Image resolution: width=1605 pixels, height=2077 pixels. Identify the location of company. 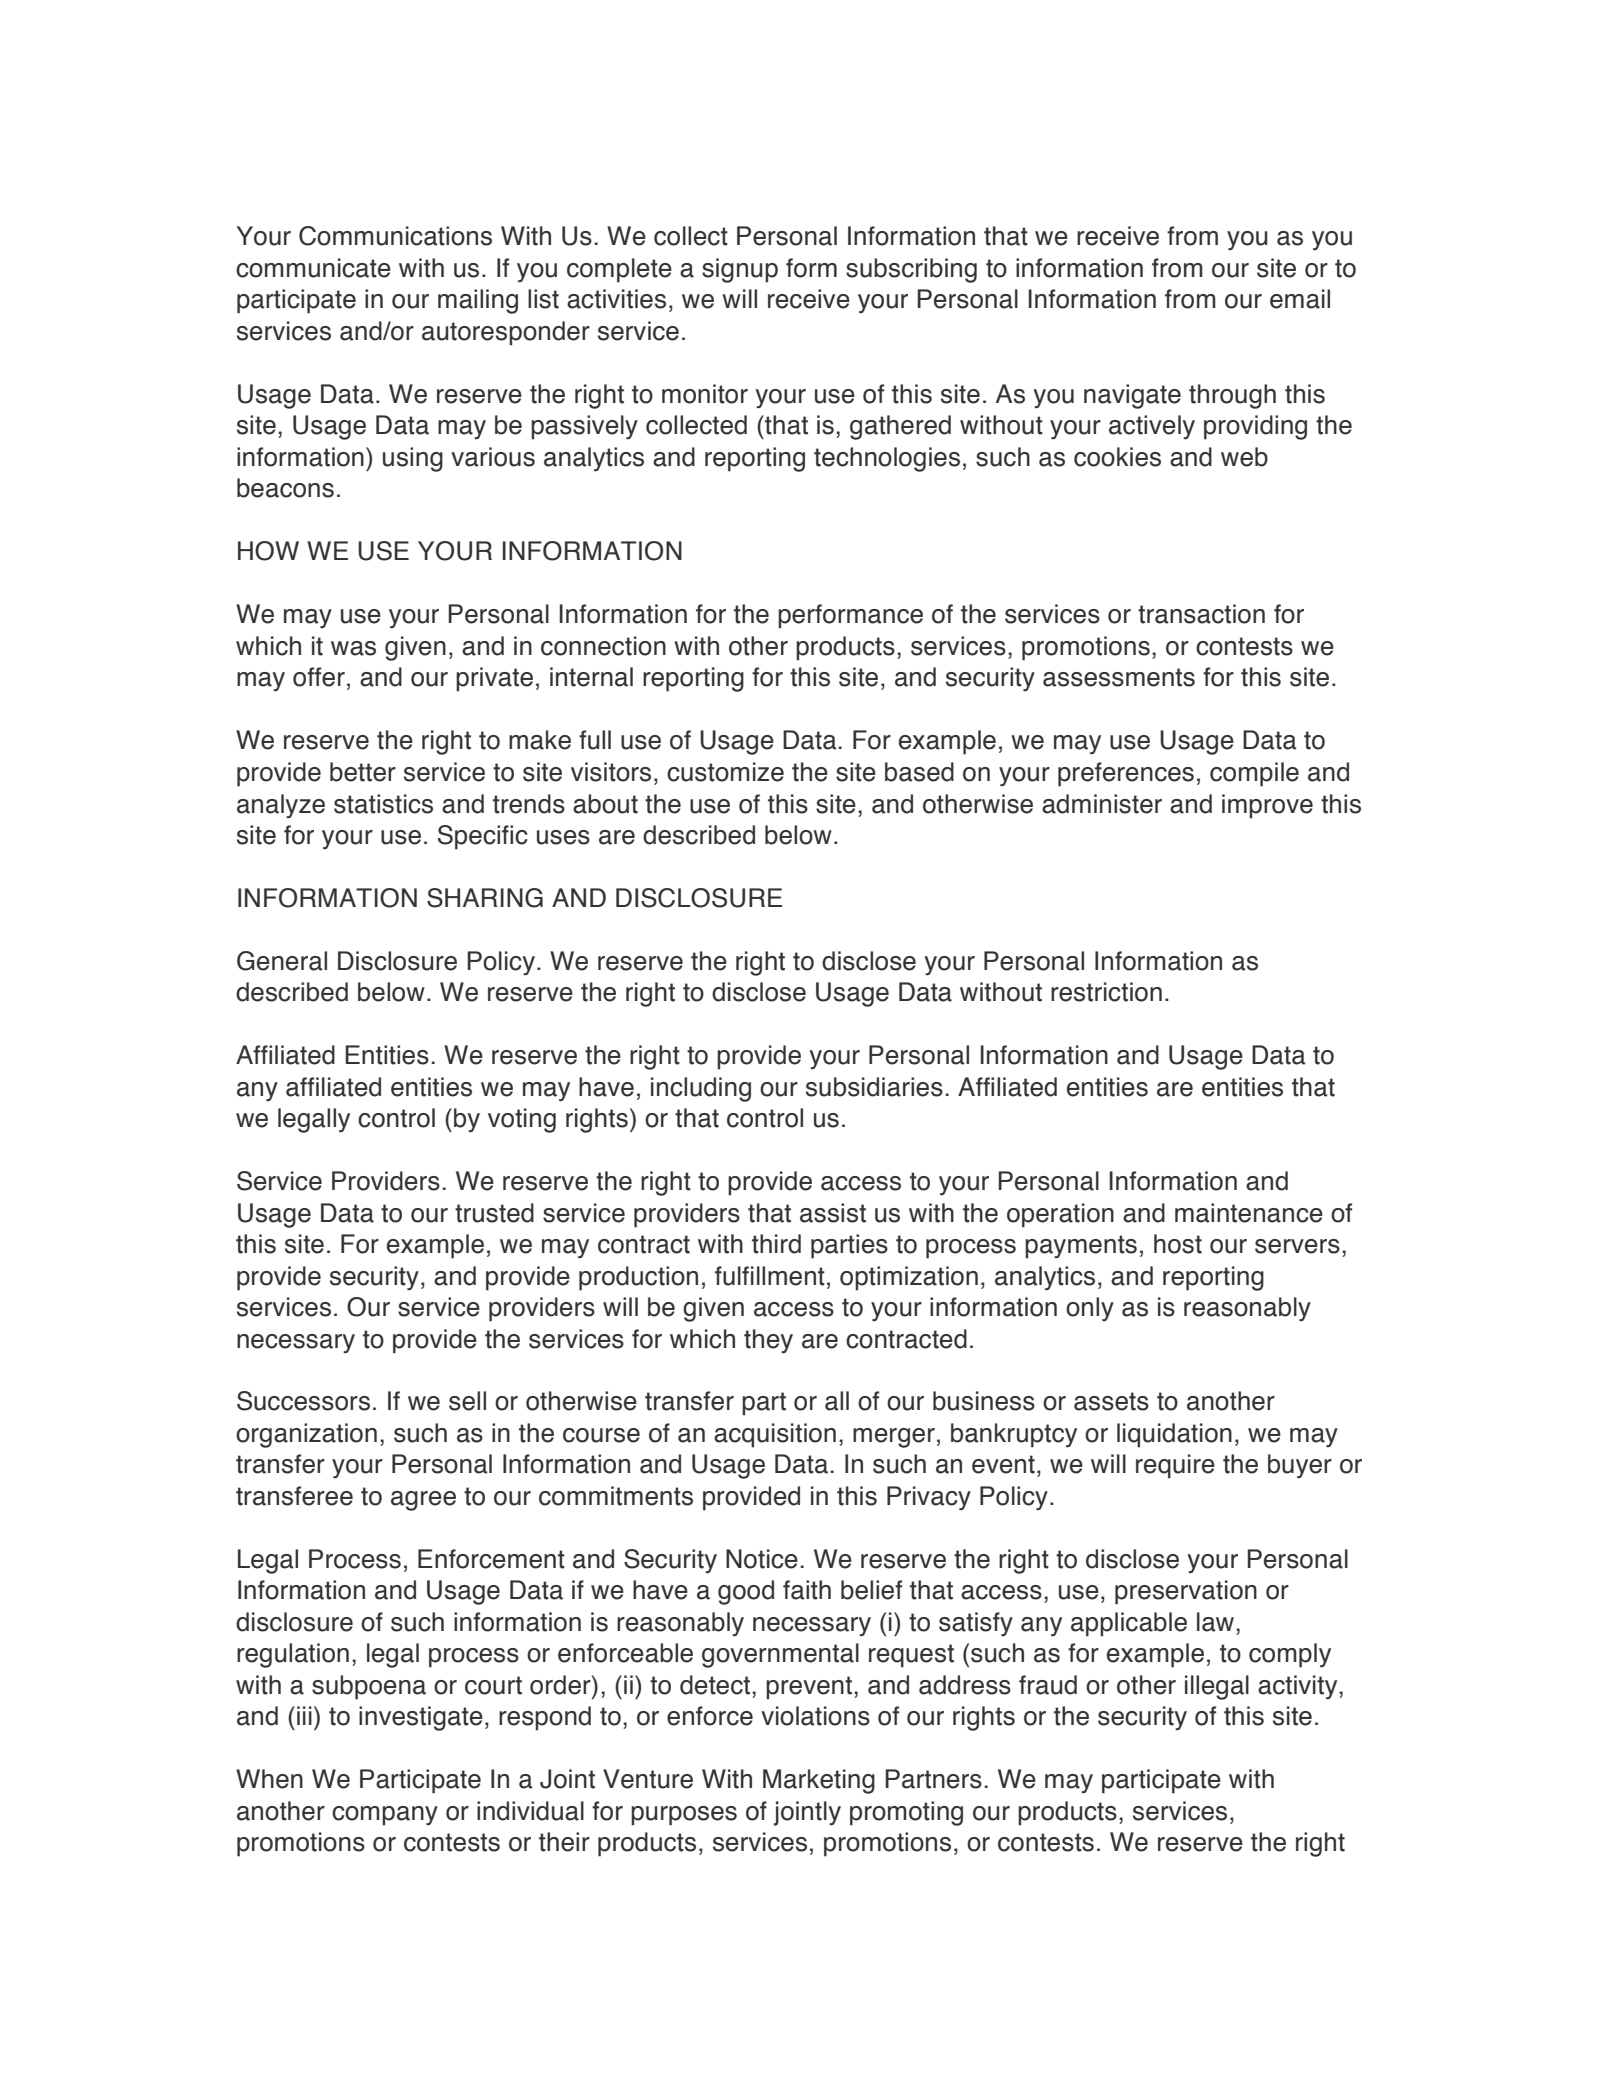
(385, 1816).
